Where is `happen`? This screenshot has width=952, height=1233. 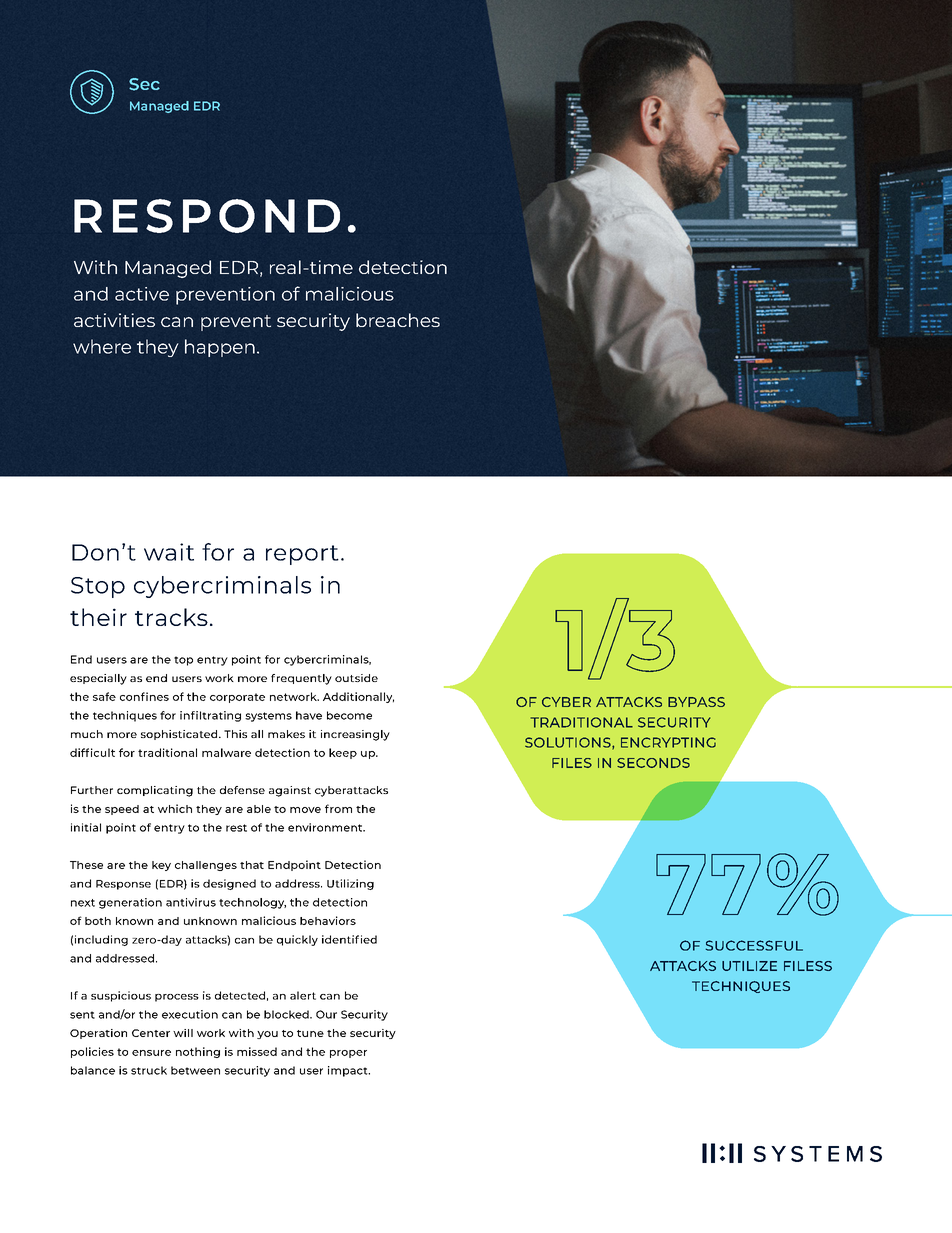
happen is located at coordinates (220, 348).
